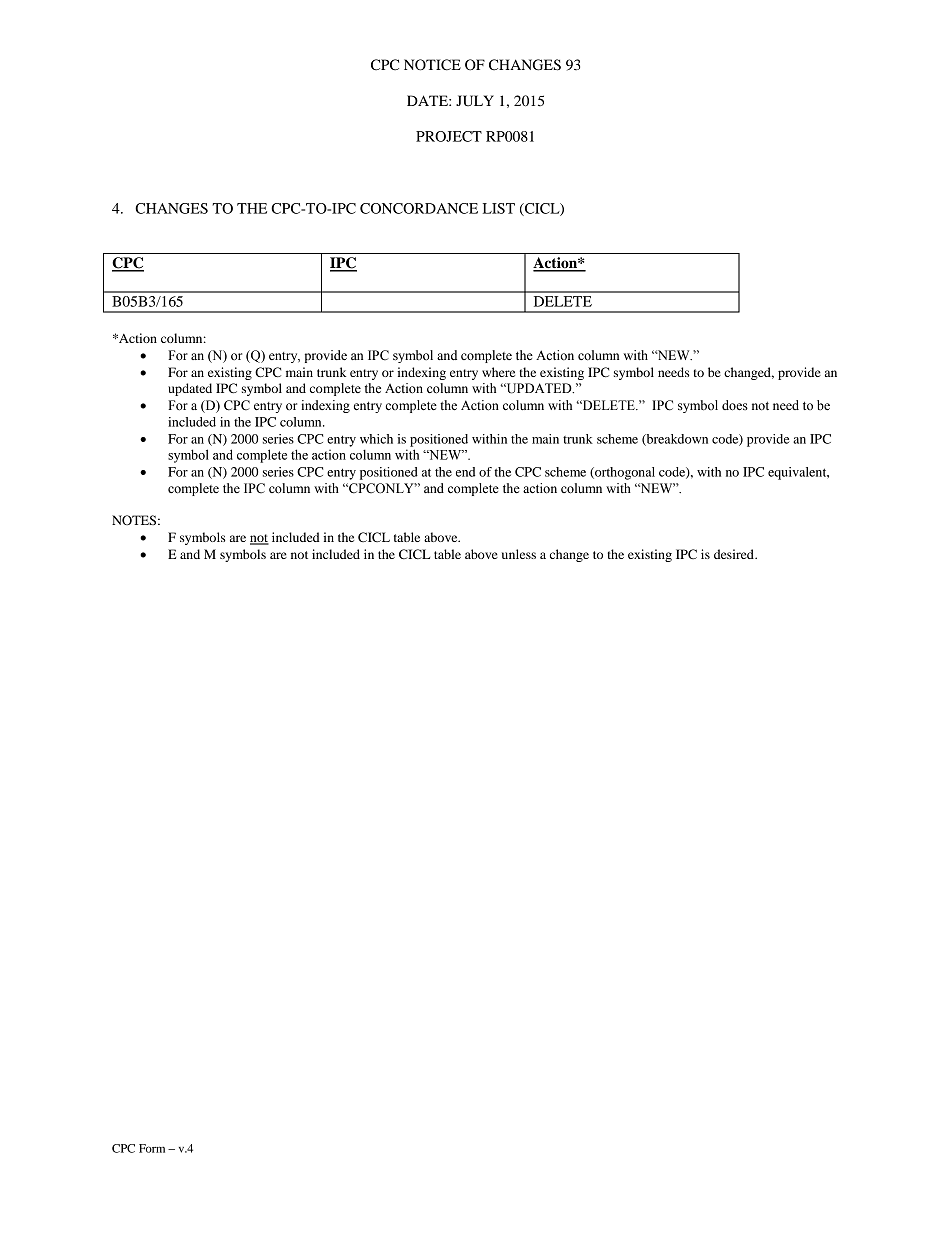 Image resolution: width=952 pixels, height=1233 pixels. What do you see at coordinates (475, 101) in the screenshot?
I see `JULY` at bounding box center [475, 101].
